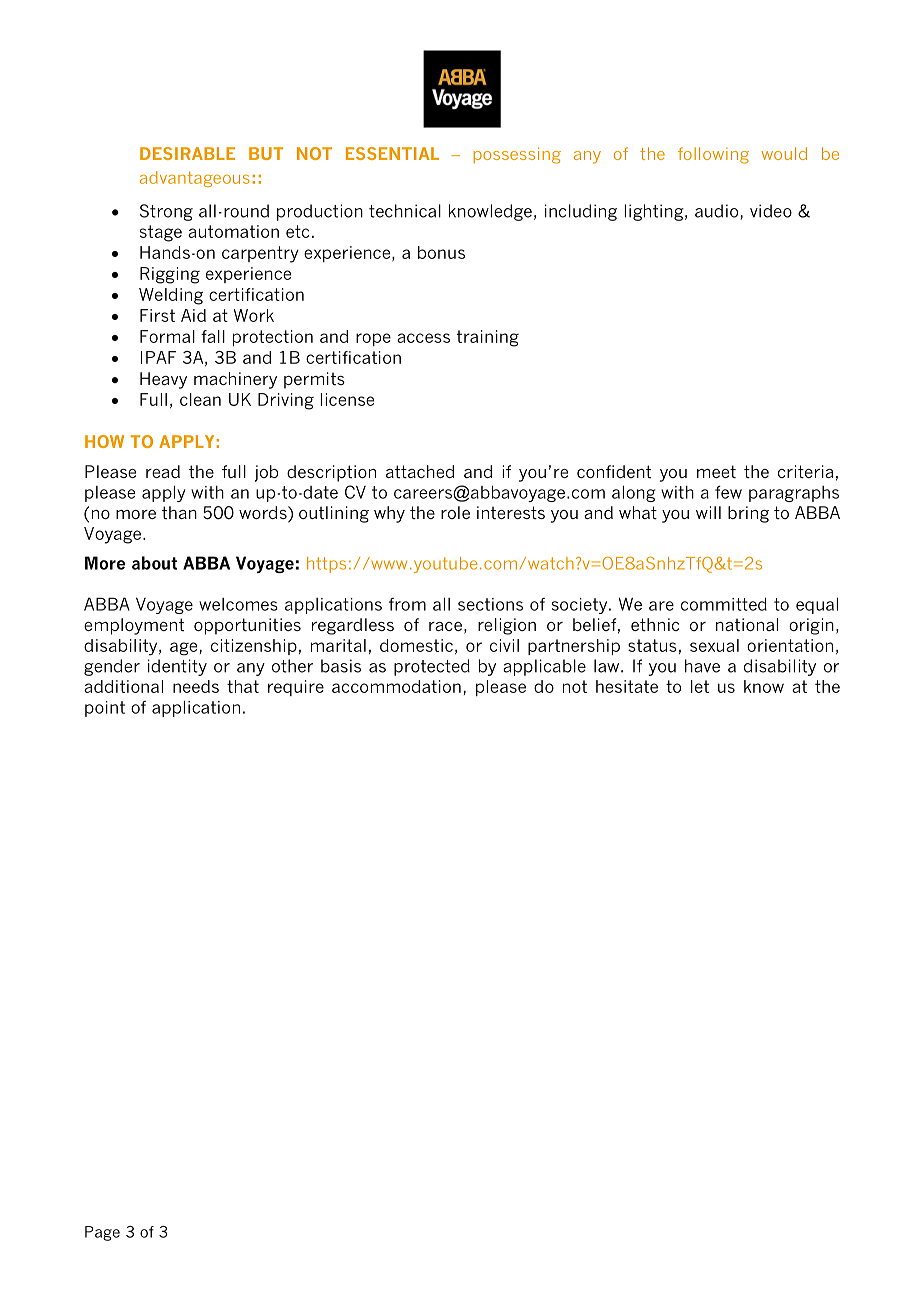  Describe the element at coordinates (296, 688) in the screenshot. I see `require` at that location.
